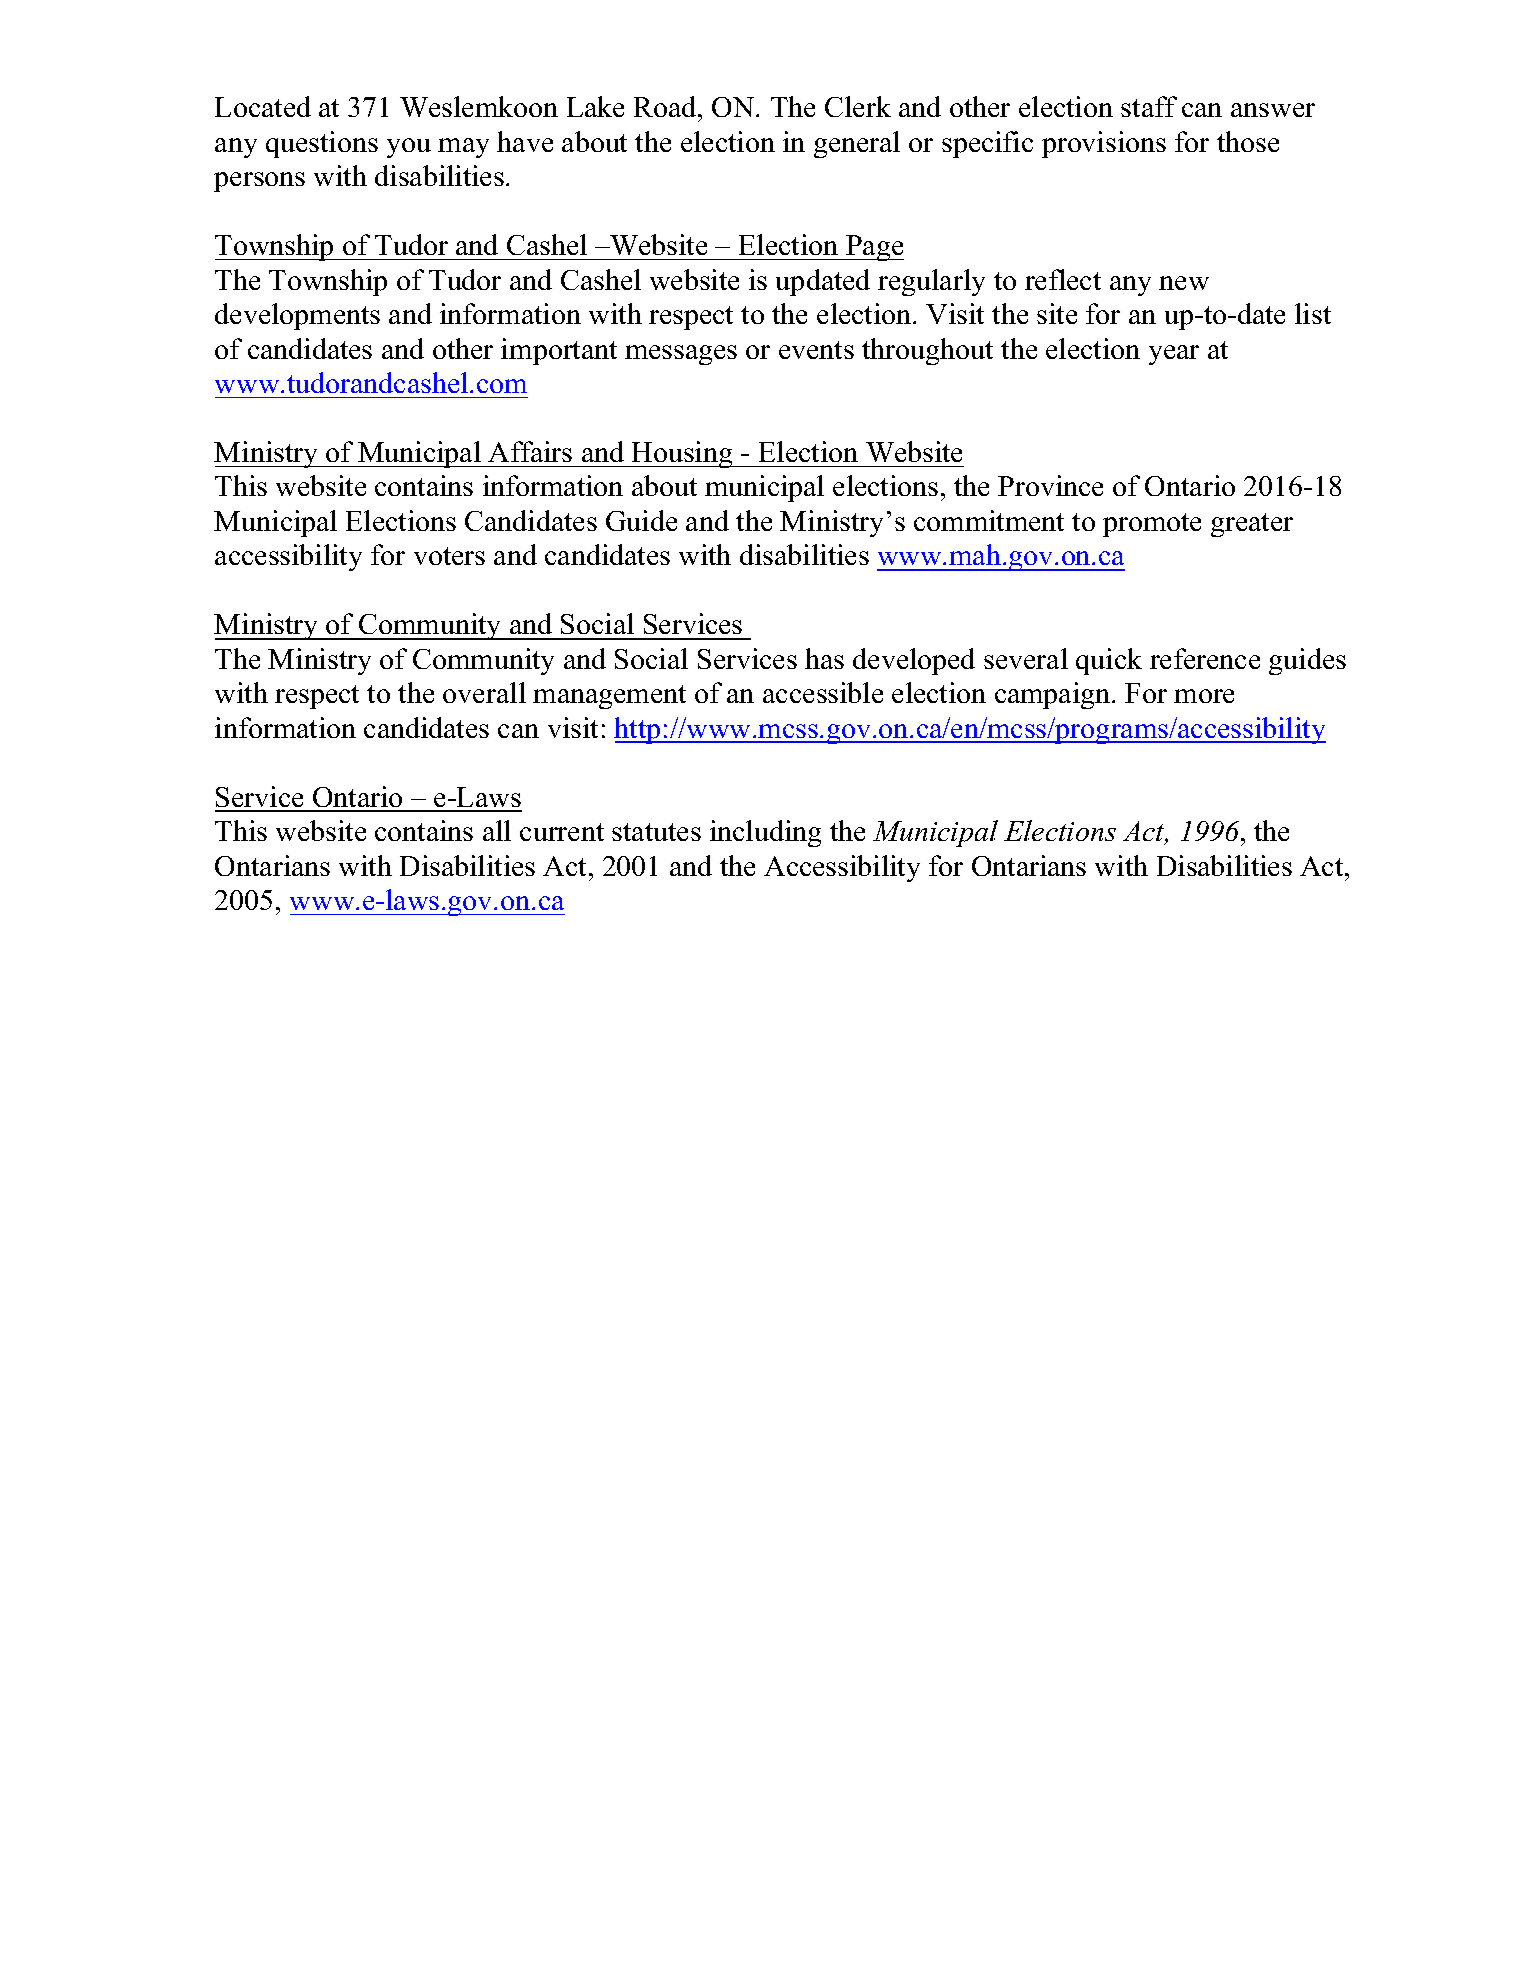  What do you see at coordinates (857, 144) in the screenshot?
I see `general` at bounding box center [857, 144].
